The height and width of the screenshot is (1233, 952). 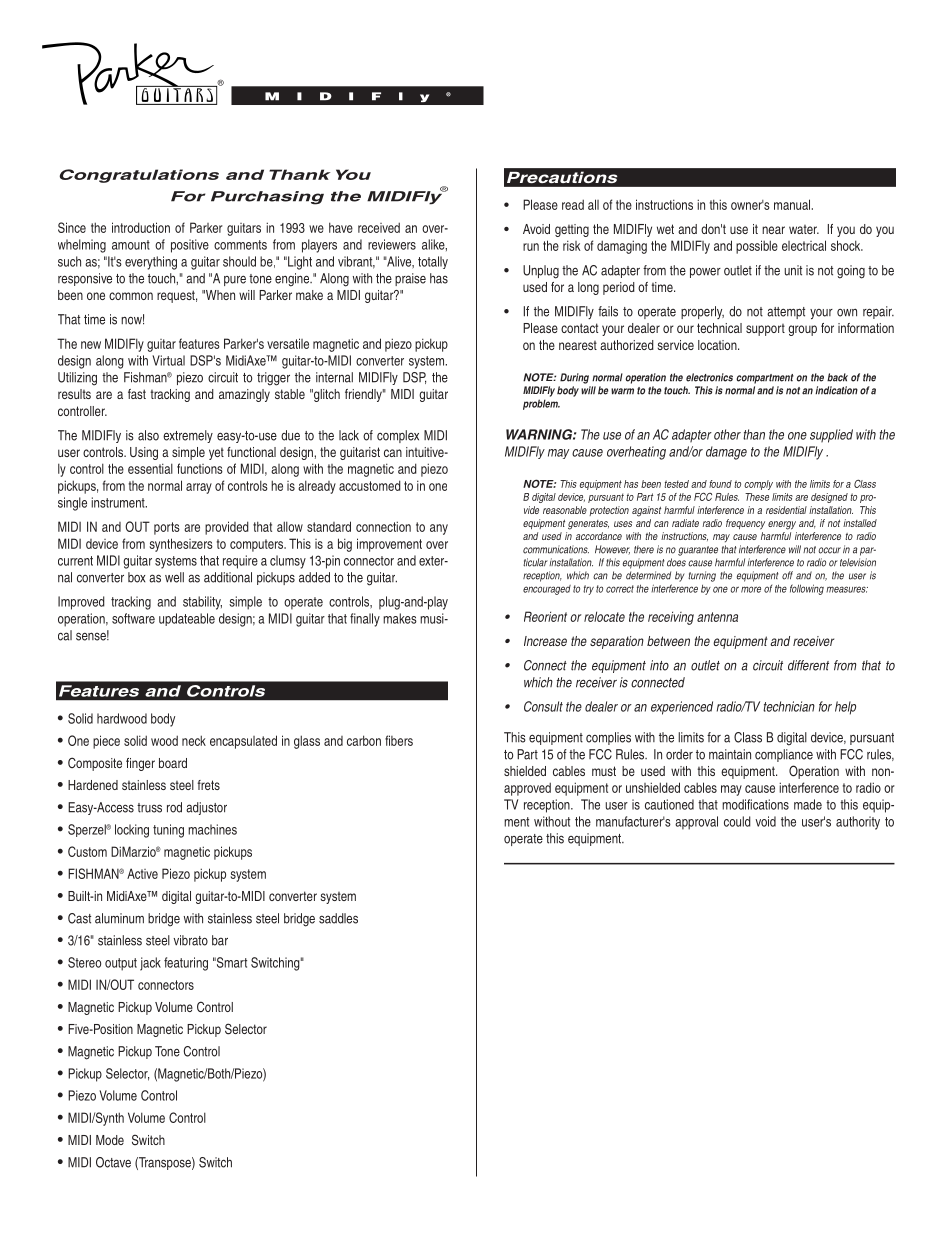 What do you see at coordinates (737, 821) in the screenshot?
I see `could` at bounding box center [737, 821].
